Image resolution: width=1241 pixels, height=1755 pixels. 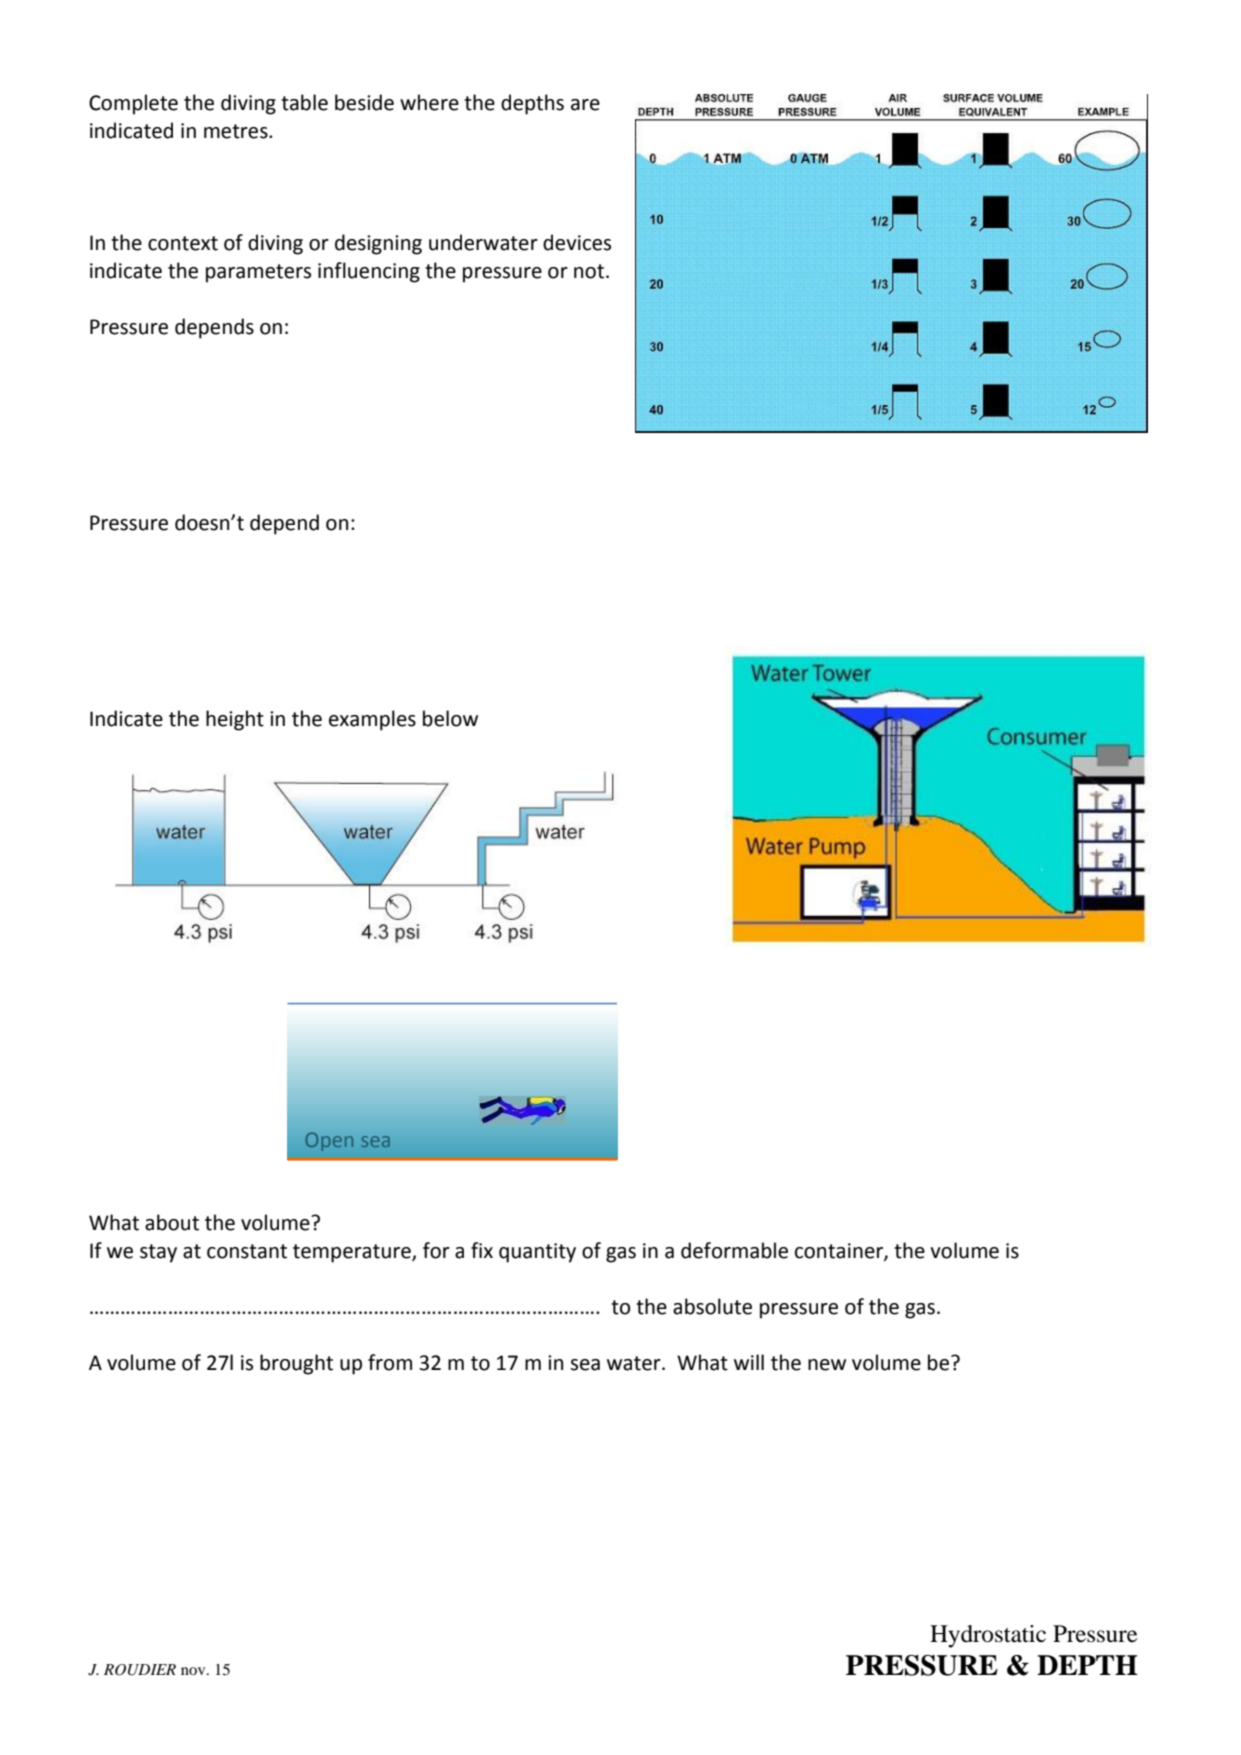 What do you see at coordinates (988, 1636) in the screenshot?
I see `Hydrostatic` at bounding box center [988, 1636].
